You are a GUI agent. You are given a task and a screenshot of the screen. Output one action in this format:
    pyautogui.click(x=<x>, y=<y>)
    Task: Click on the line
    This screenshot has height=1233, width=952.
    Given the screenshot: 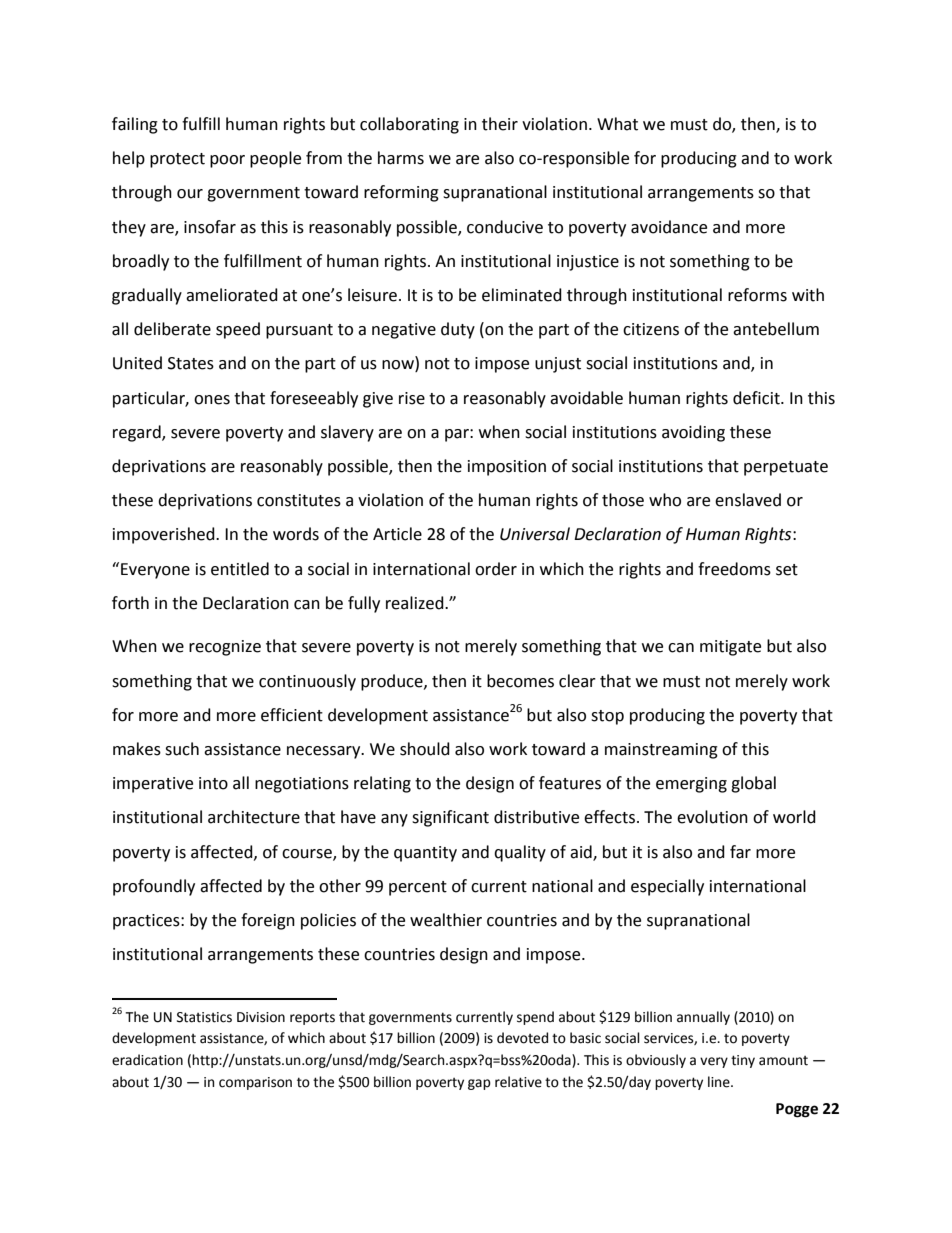 What is the action you would take?
    pyautogui.click(x=720, y=1082)
